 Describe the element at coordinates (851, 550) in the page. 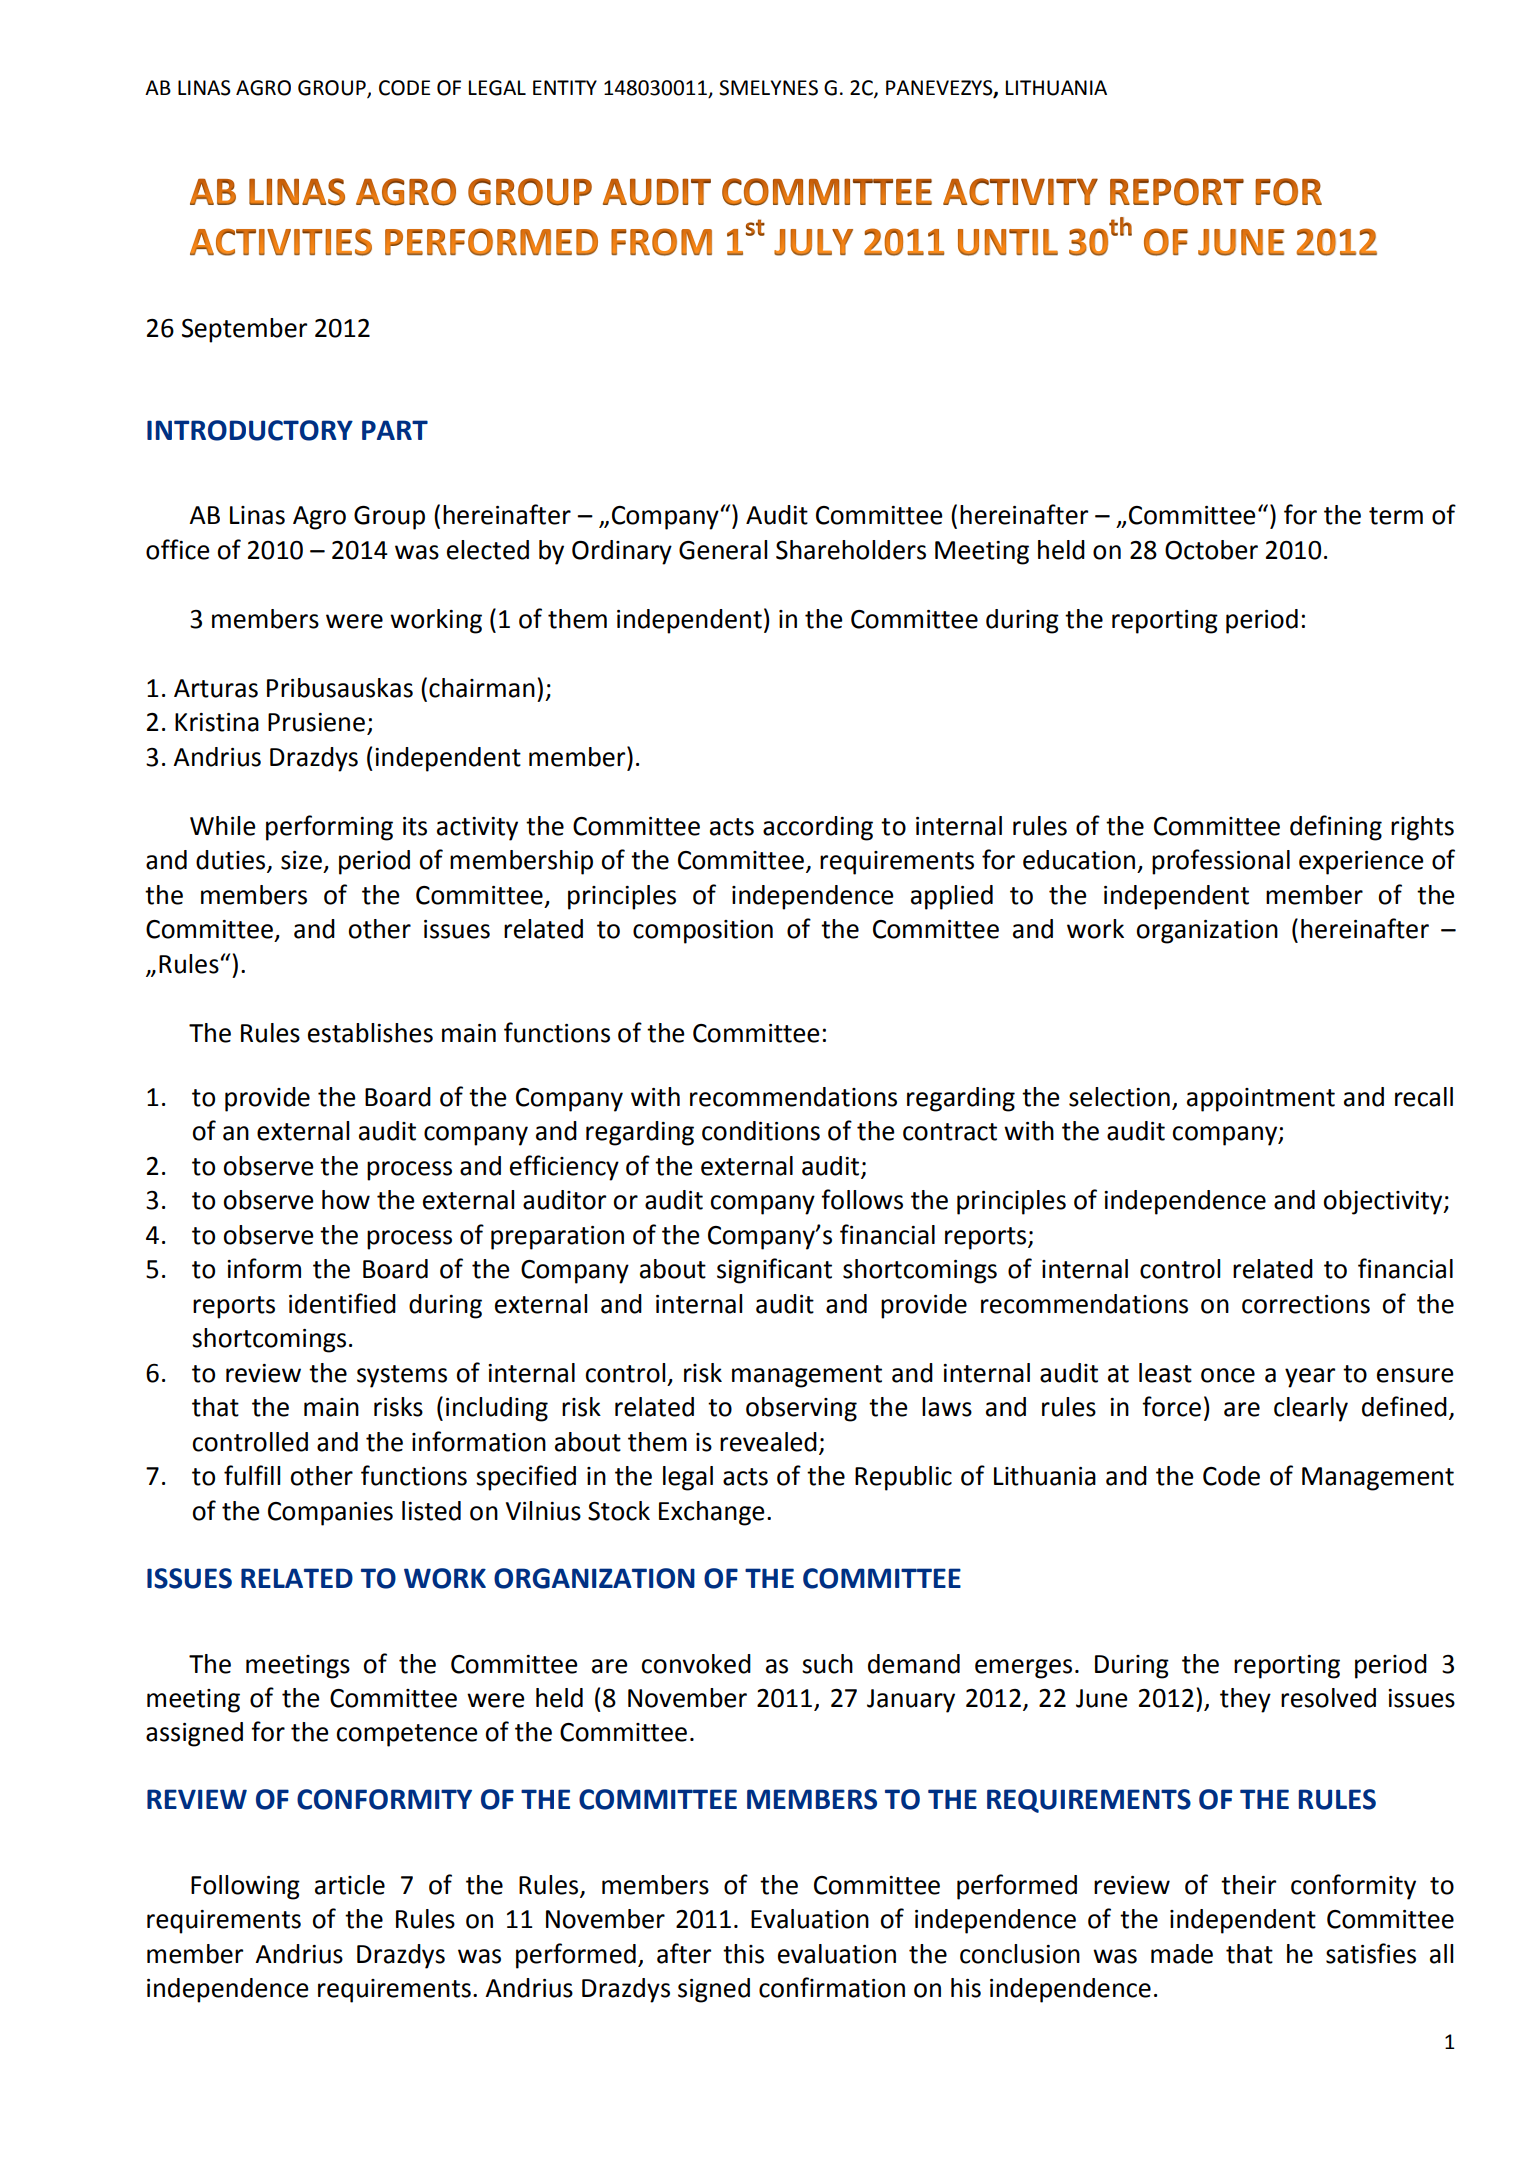

I see `Shareholders` at that location.
